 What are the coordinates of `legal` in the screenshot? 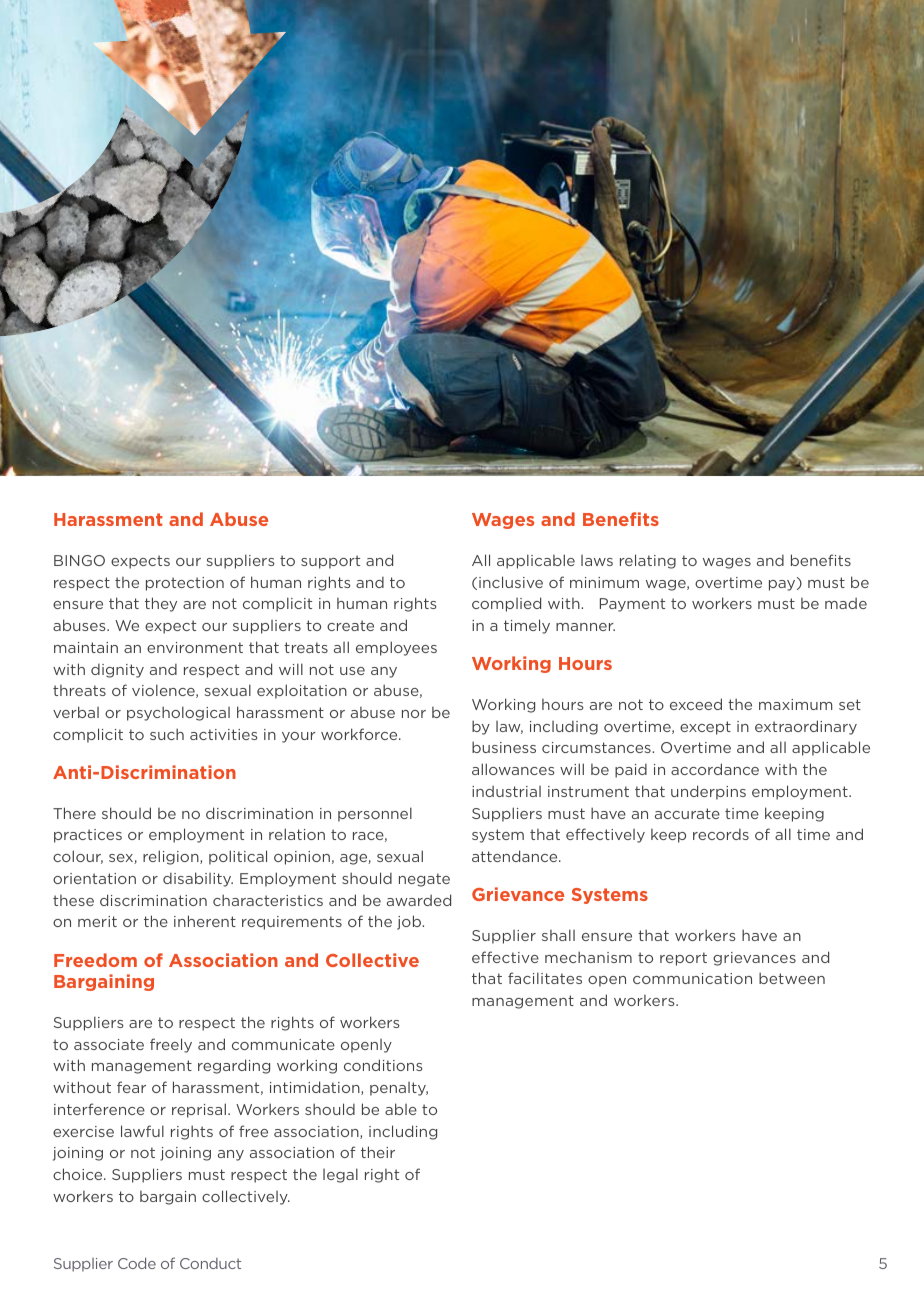 It's located at (340, 1175).
